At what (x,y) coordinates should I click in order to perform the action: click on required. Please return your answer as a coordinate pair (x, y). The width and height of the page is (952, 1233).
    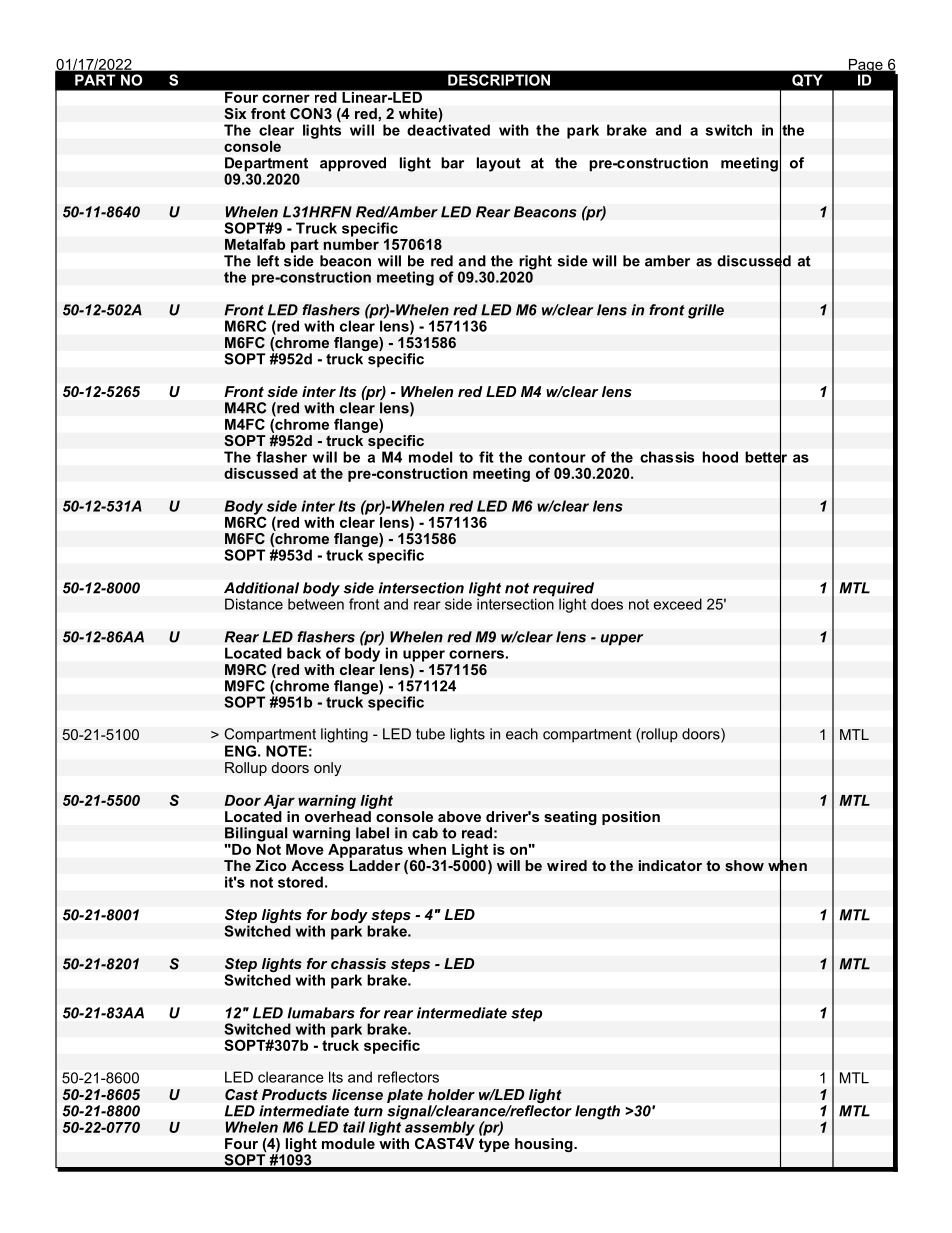
    Looking at the image, I should click on (563, 590).
